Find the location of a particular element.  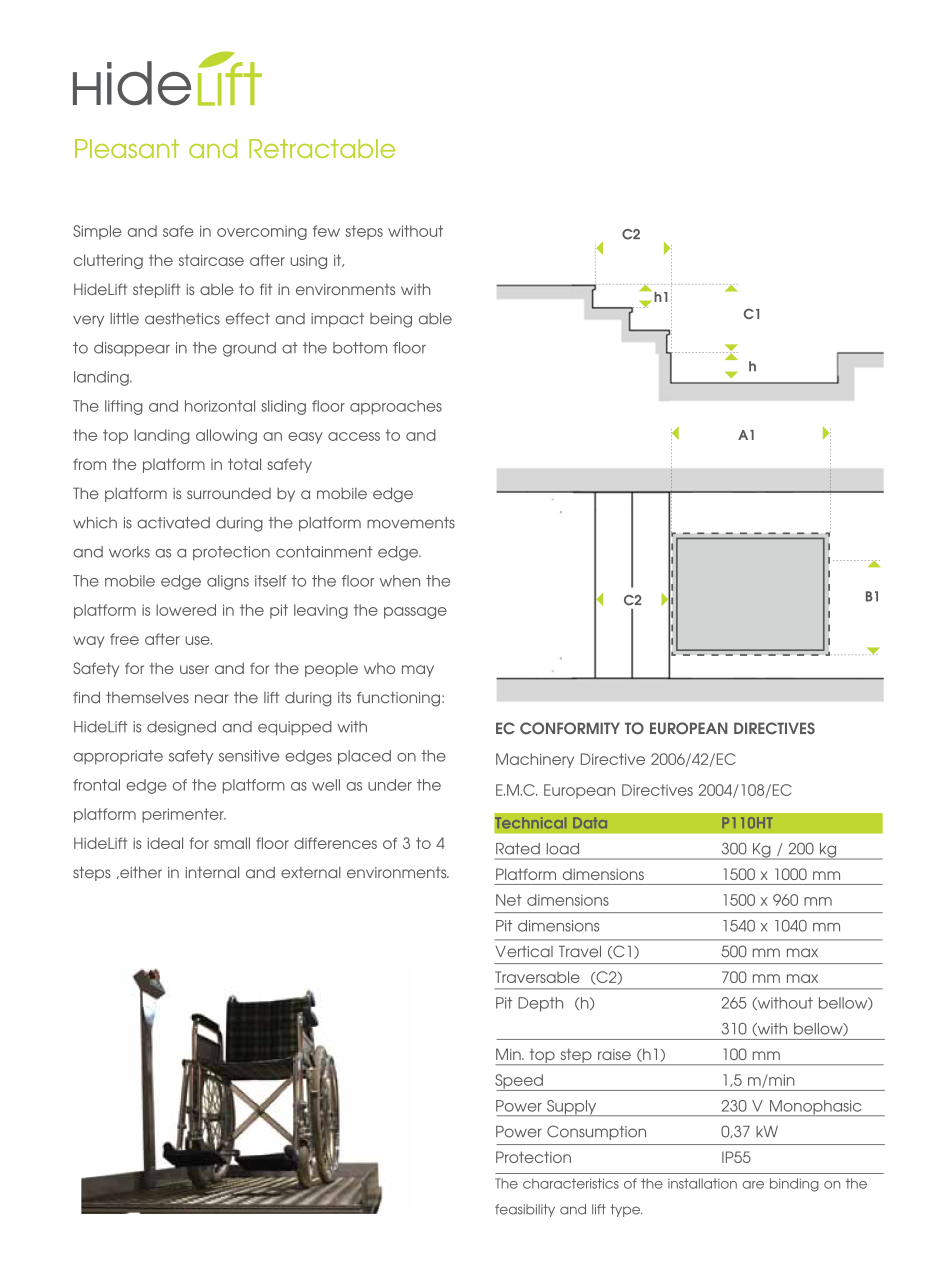

being is located at coordinates (391, 320).
